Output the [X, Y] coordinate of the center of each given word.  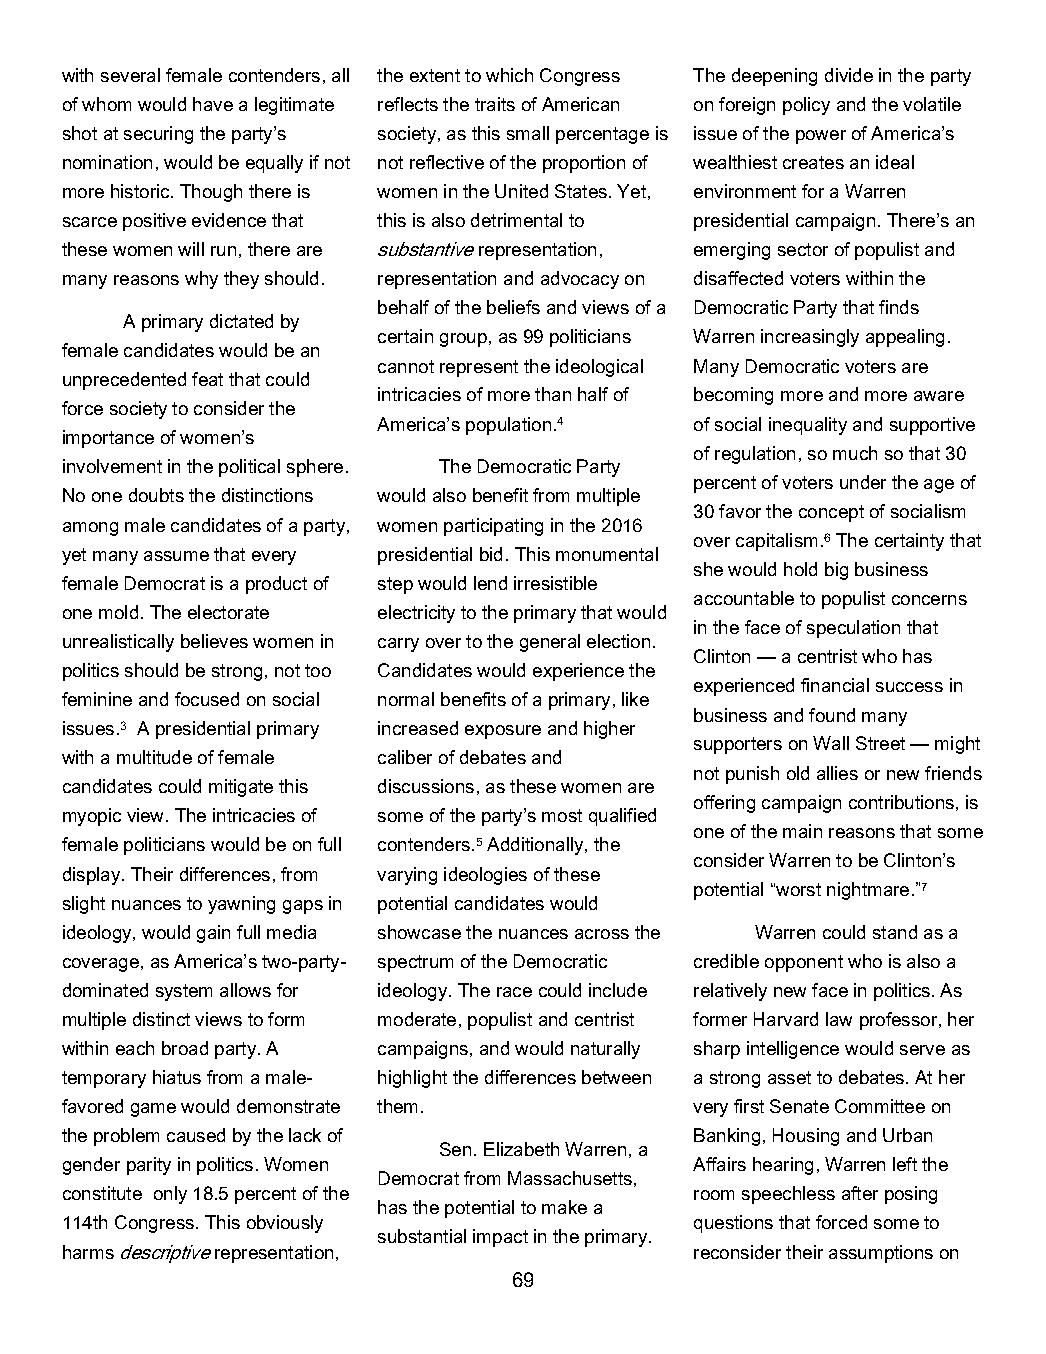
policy [806, 106]
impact [500, 1238]
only [170, 1195]
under [863, 482]
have [213, 104]
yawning [241, 905]
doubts [156, 495]
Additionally [536, 846]
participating [493, 527]
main [802, 831]
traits [495, 104]
